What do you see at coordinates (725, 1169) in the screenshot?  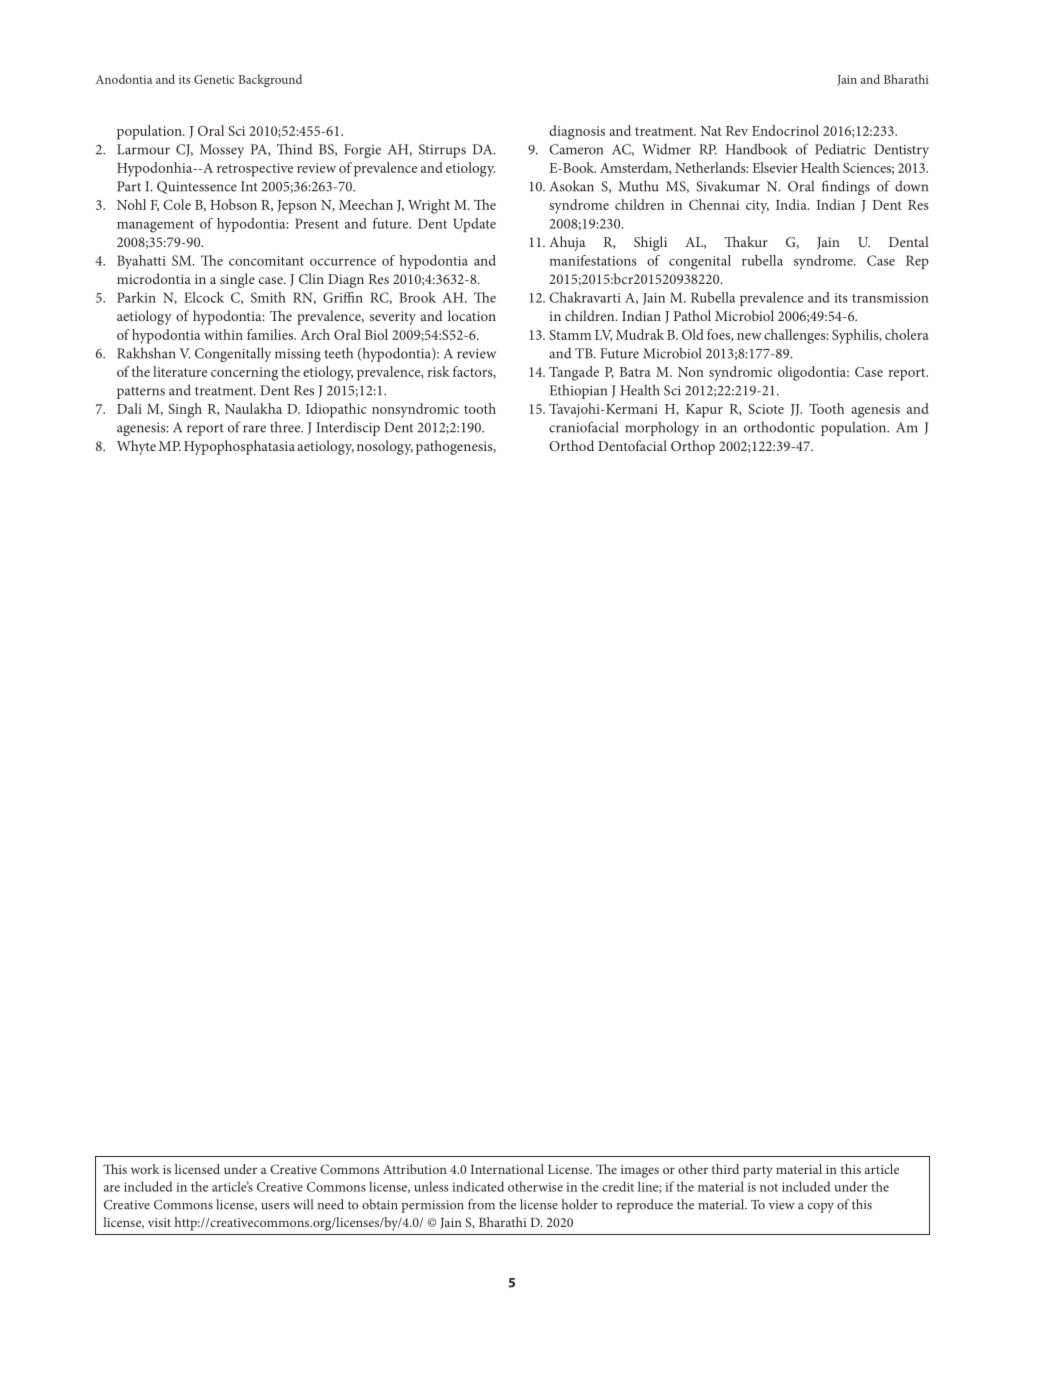 I see `third` at bounding box center [725, 1169].
